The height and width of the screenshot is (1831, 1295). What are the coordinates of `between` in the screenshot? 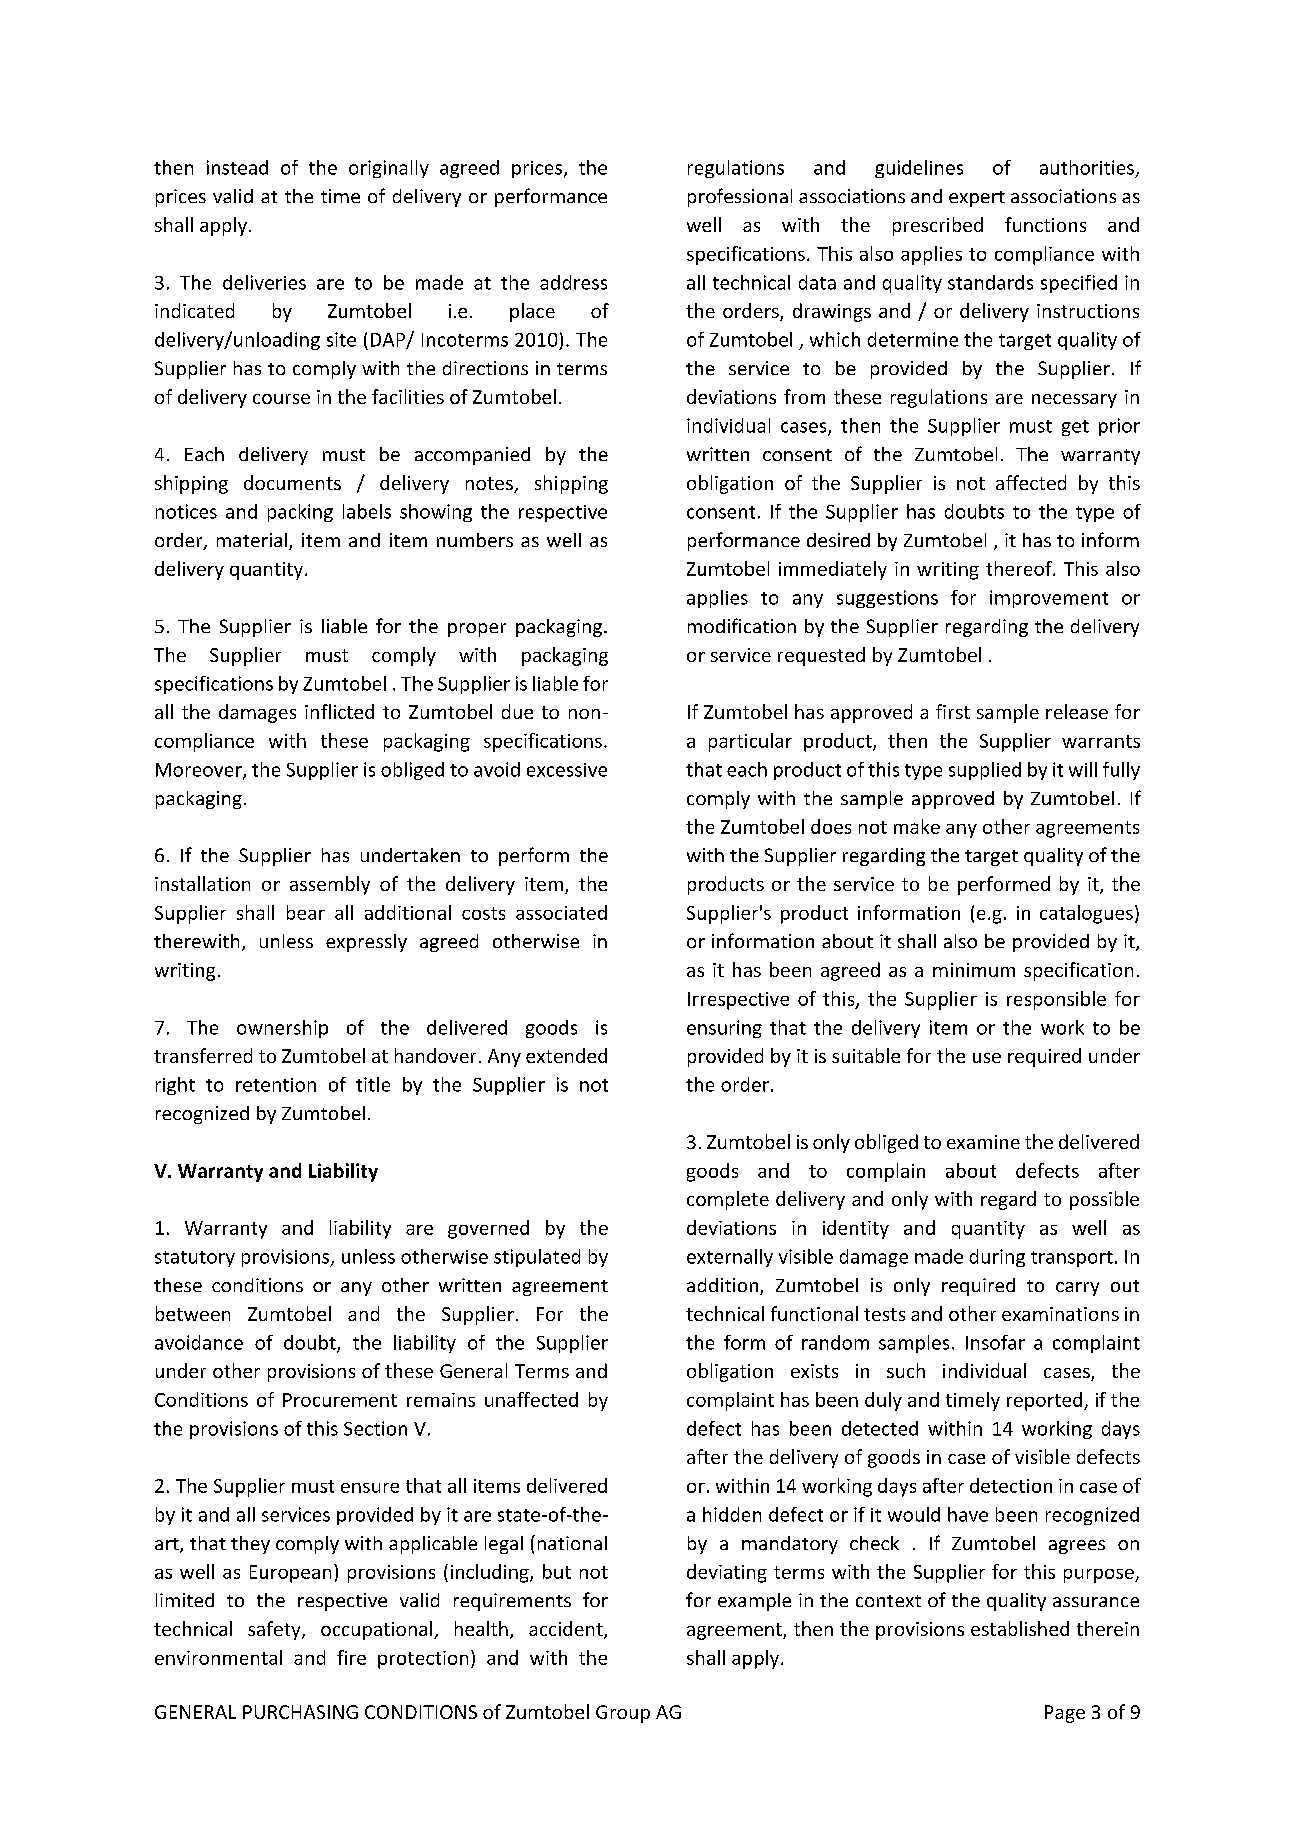 It's located at (193, 1313).
